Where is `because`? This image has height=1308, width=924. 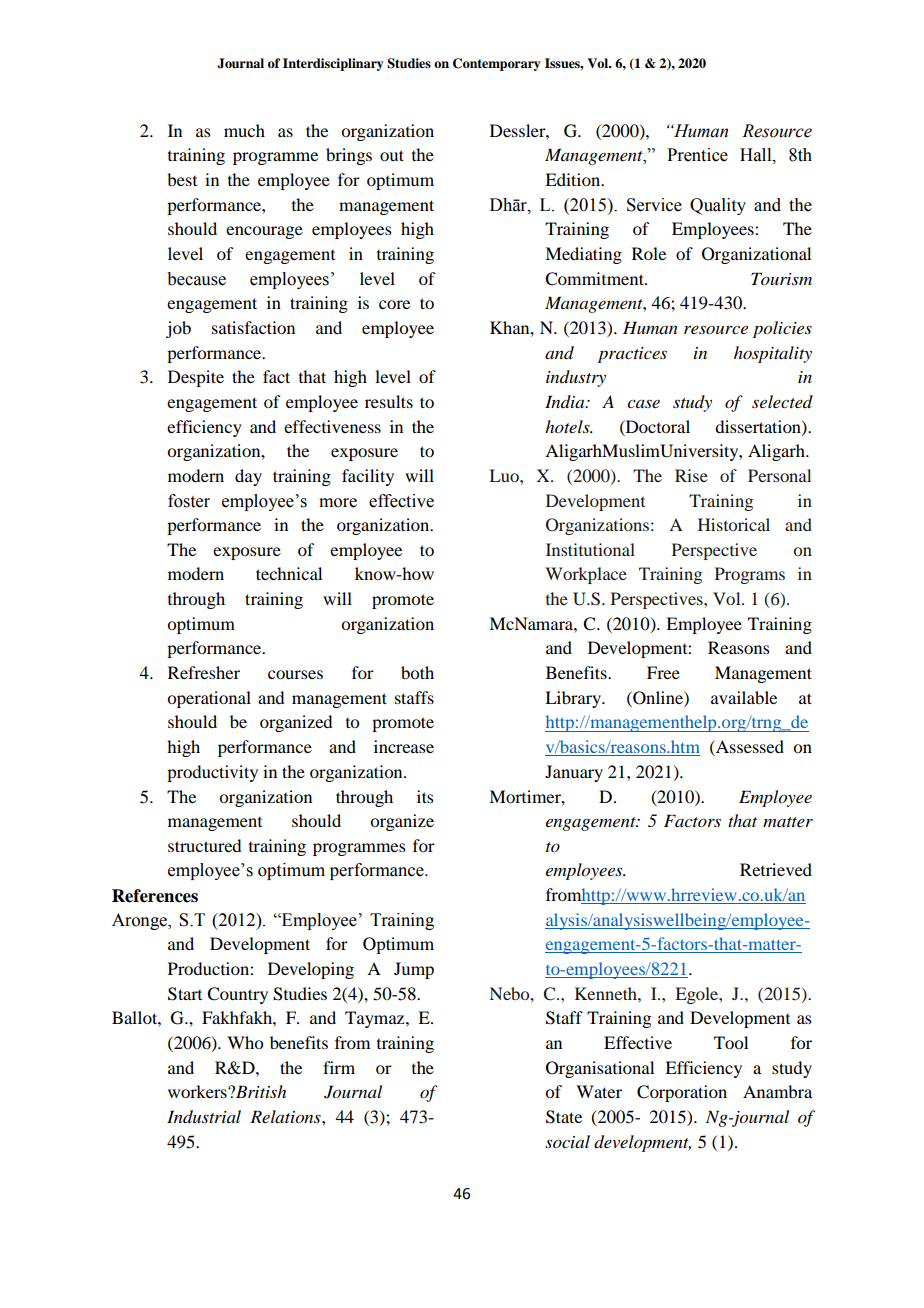
because is located at coordinates (196, 279).
